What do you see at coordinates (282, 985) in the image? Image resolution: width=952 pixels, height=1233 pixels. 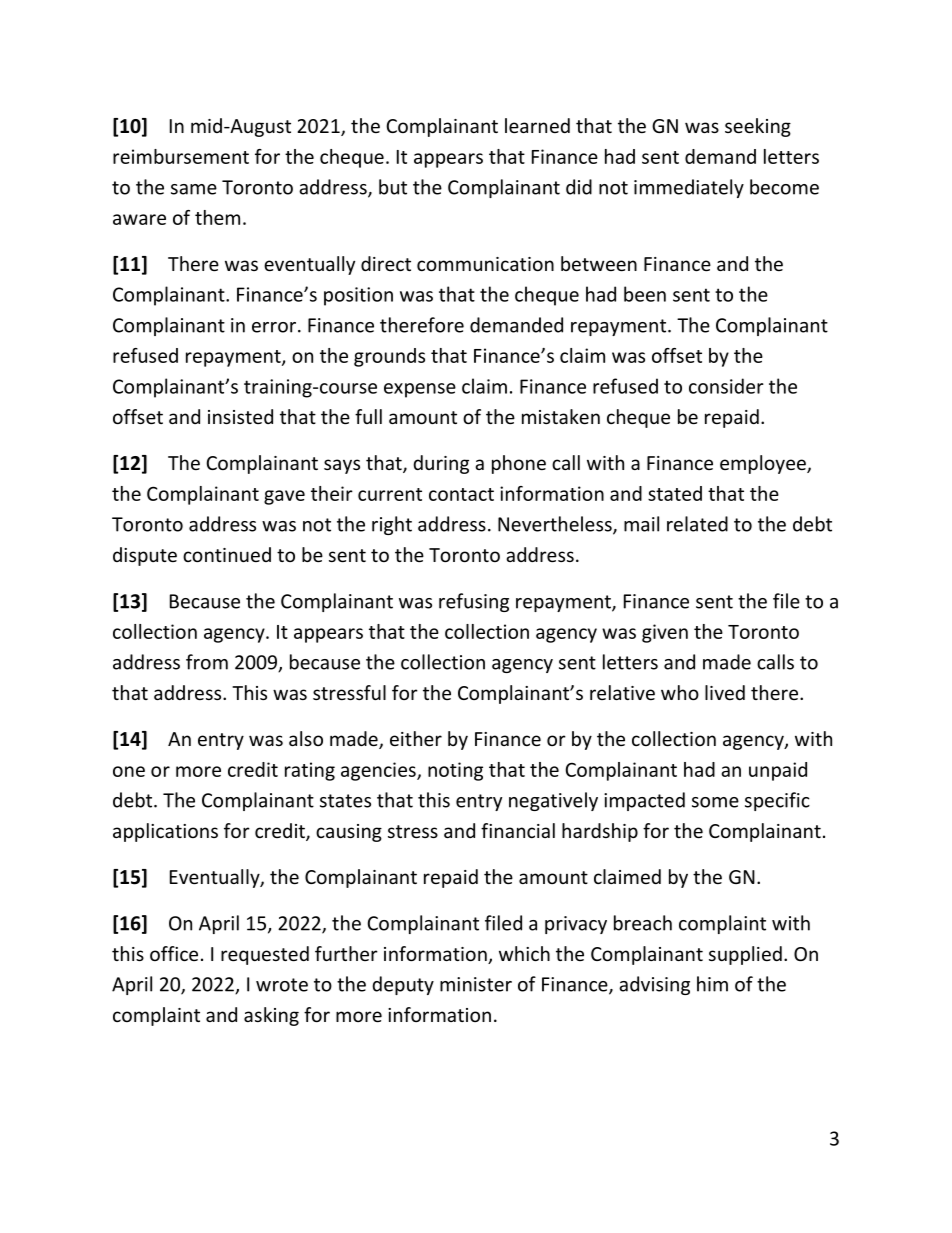 I see `wrote` at bounding box center [282, 985].
